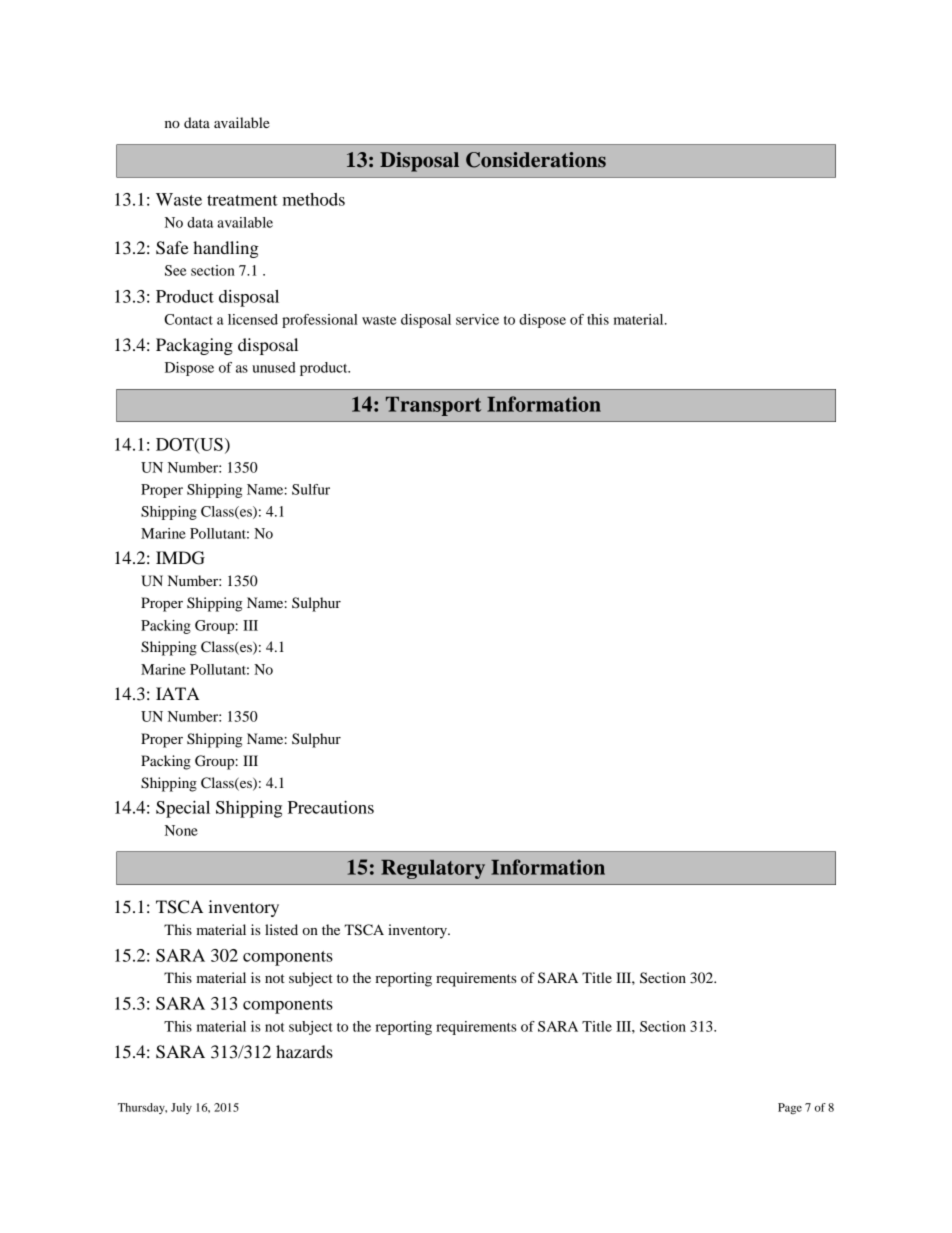  I want to click on treatment, so click(242, 200).
